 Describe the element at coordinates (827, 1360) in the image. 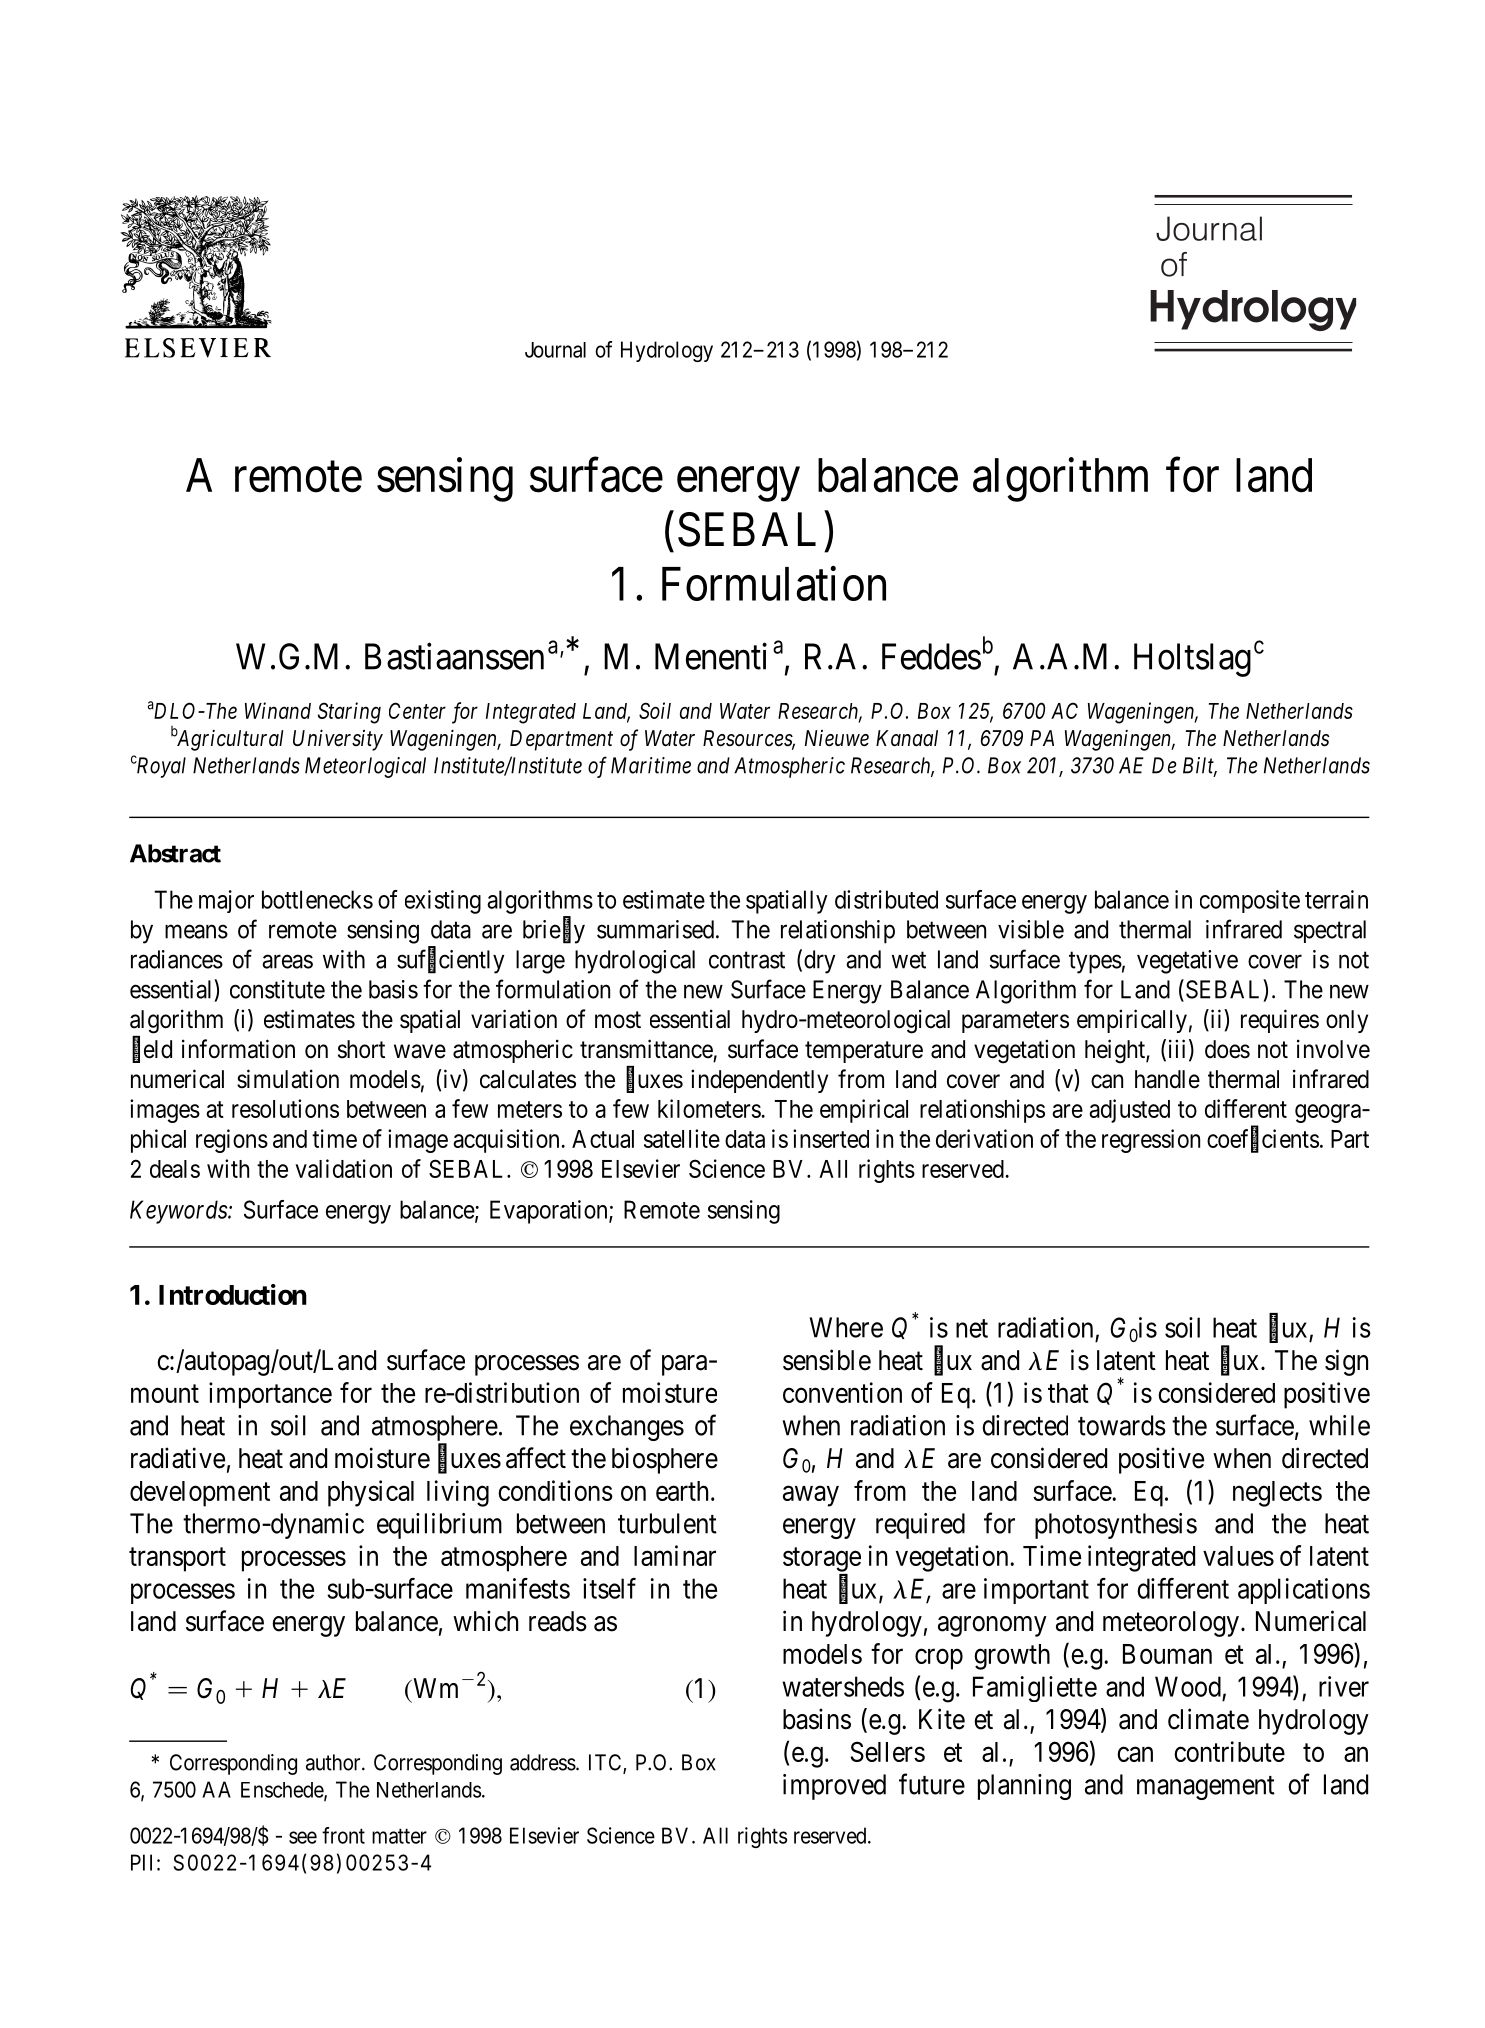

I see `sensible` at that location.
